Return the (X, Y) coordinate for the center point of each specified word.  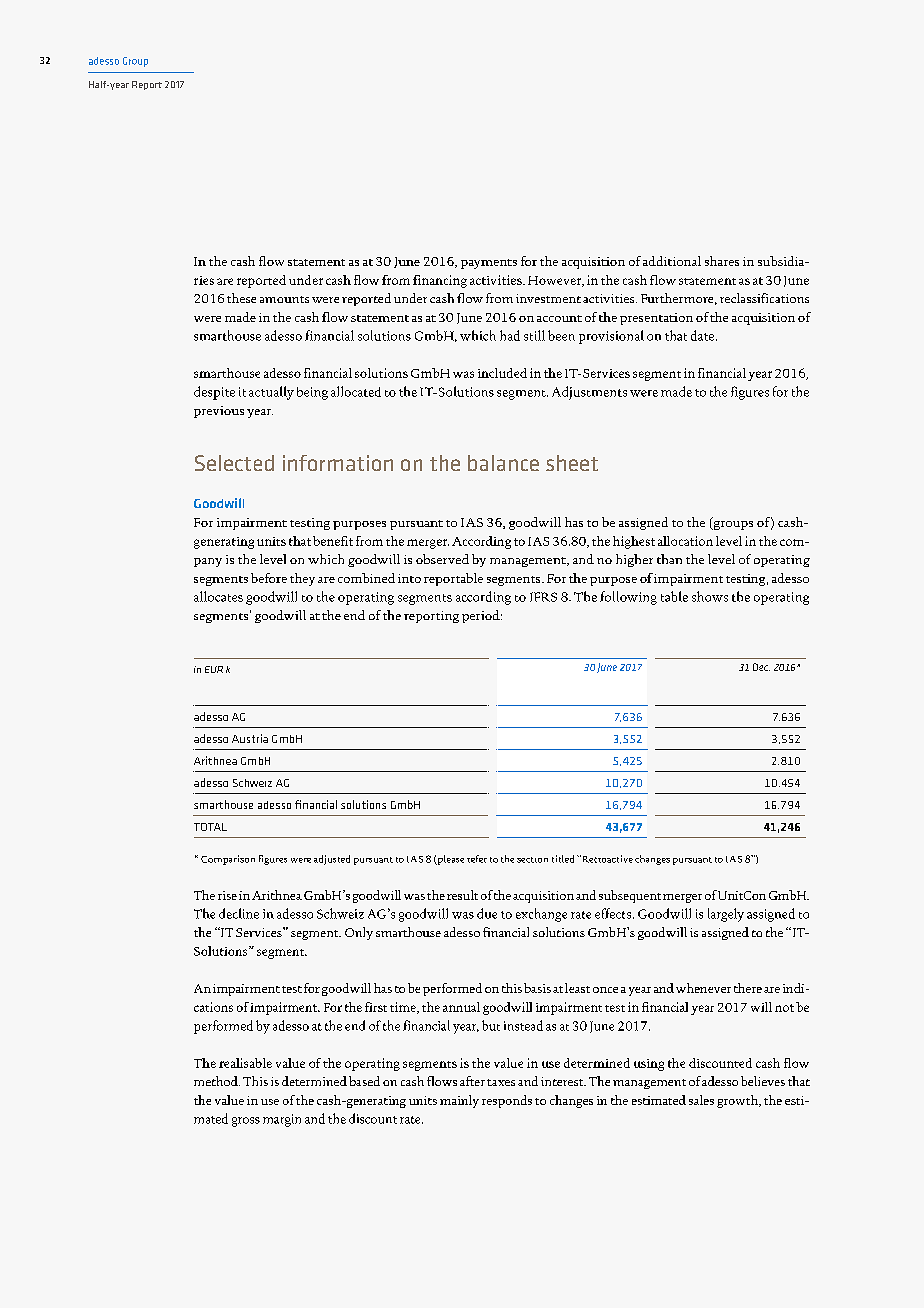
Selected (234, 463)
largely (726, 915)
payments (489, 264)
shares (722, 261)
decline (239, 913)
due (487, 913)
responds (507, 1101)
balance (503, 463)
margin (282, 1120)
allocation (685, 541)
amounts (284, 299)
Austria (250, 738)
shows (710, 596)
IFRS (543, 597)
